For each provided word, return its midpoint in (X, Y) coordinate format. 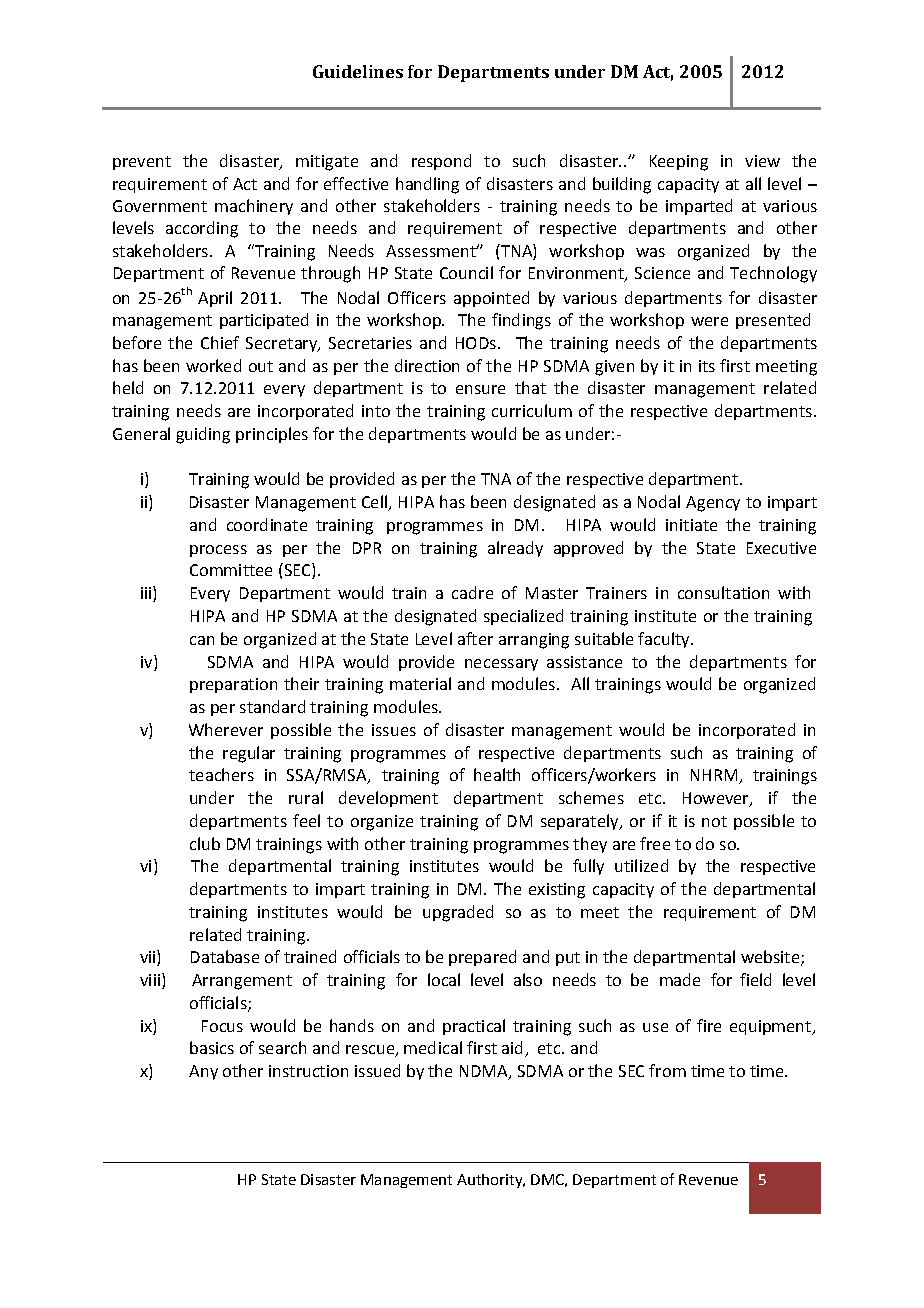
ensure (480, 389)
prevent (142, 163)
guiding (203, 435)
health (497, 774)
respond (441, 162)
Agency (713, 504)
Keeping (679, 163)
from (667, 1070)
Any (203, 1072)
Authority (491, 1181)
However (717, 799)
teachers (221, 774)
